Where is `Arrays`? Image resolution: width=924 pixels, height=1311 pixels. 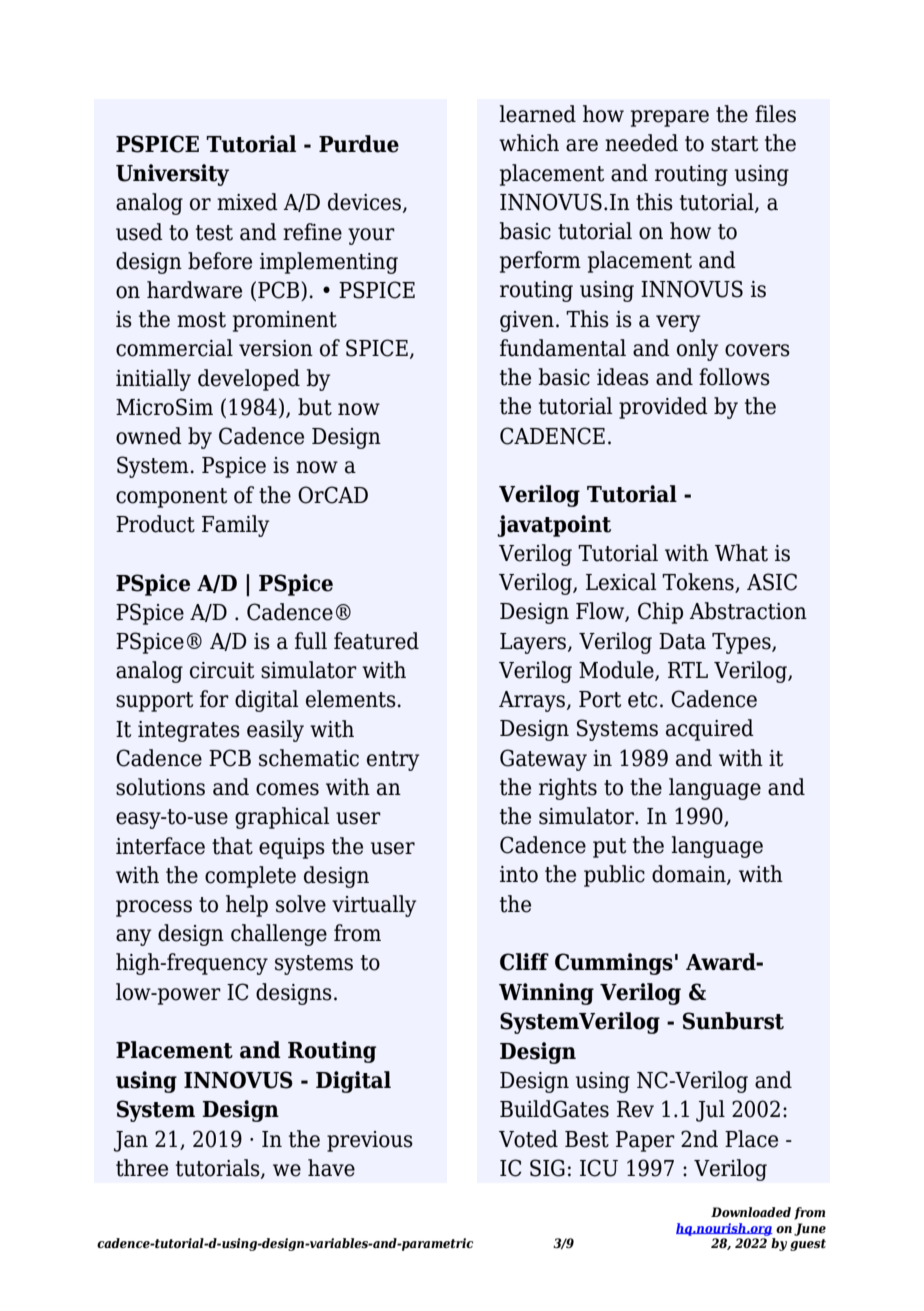 Arrays is located at coordinates (533, 701).
